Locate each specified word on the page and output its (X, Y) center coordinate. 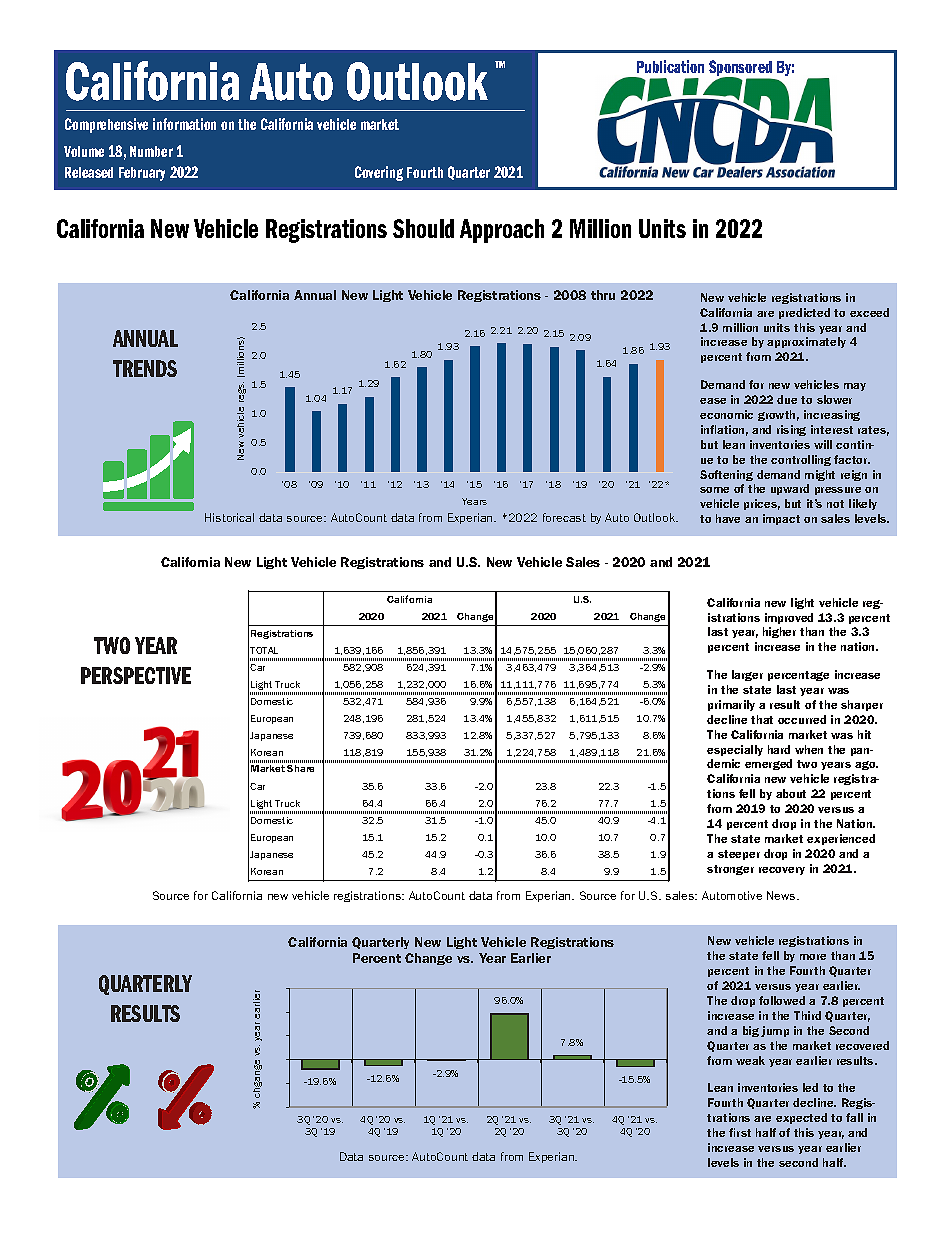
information (184, 124)
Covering (379, 173)
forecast (564, 517)
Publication (670, 66)
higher (779, 632)
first (740, 1132)
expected (801, 1118)
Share (300, 768)
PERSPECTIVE (136, 675)
